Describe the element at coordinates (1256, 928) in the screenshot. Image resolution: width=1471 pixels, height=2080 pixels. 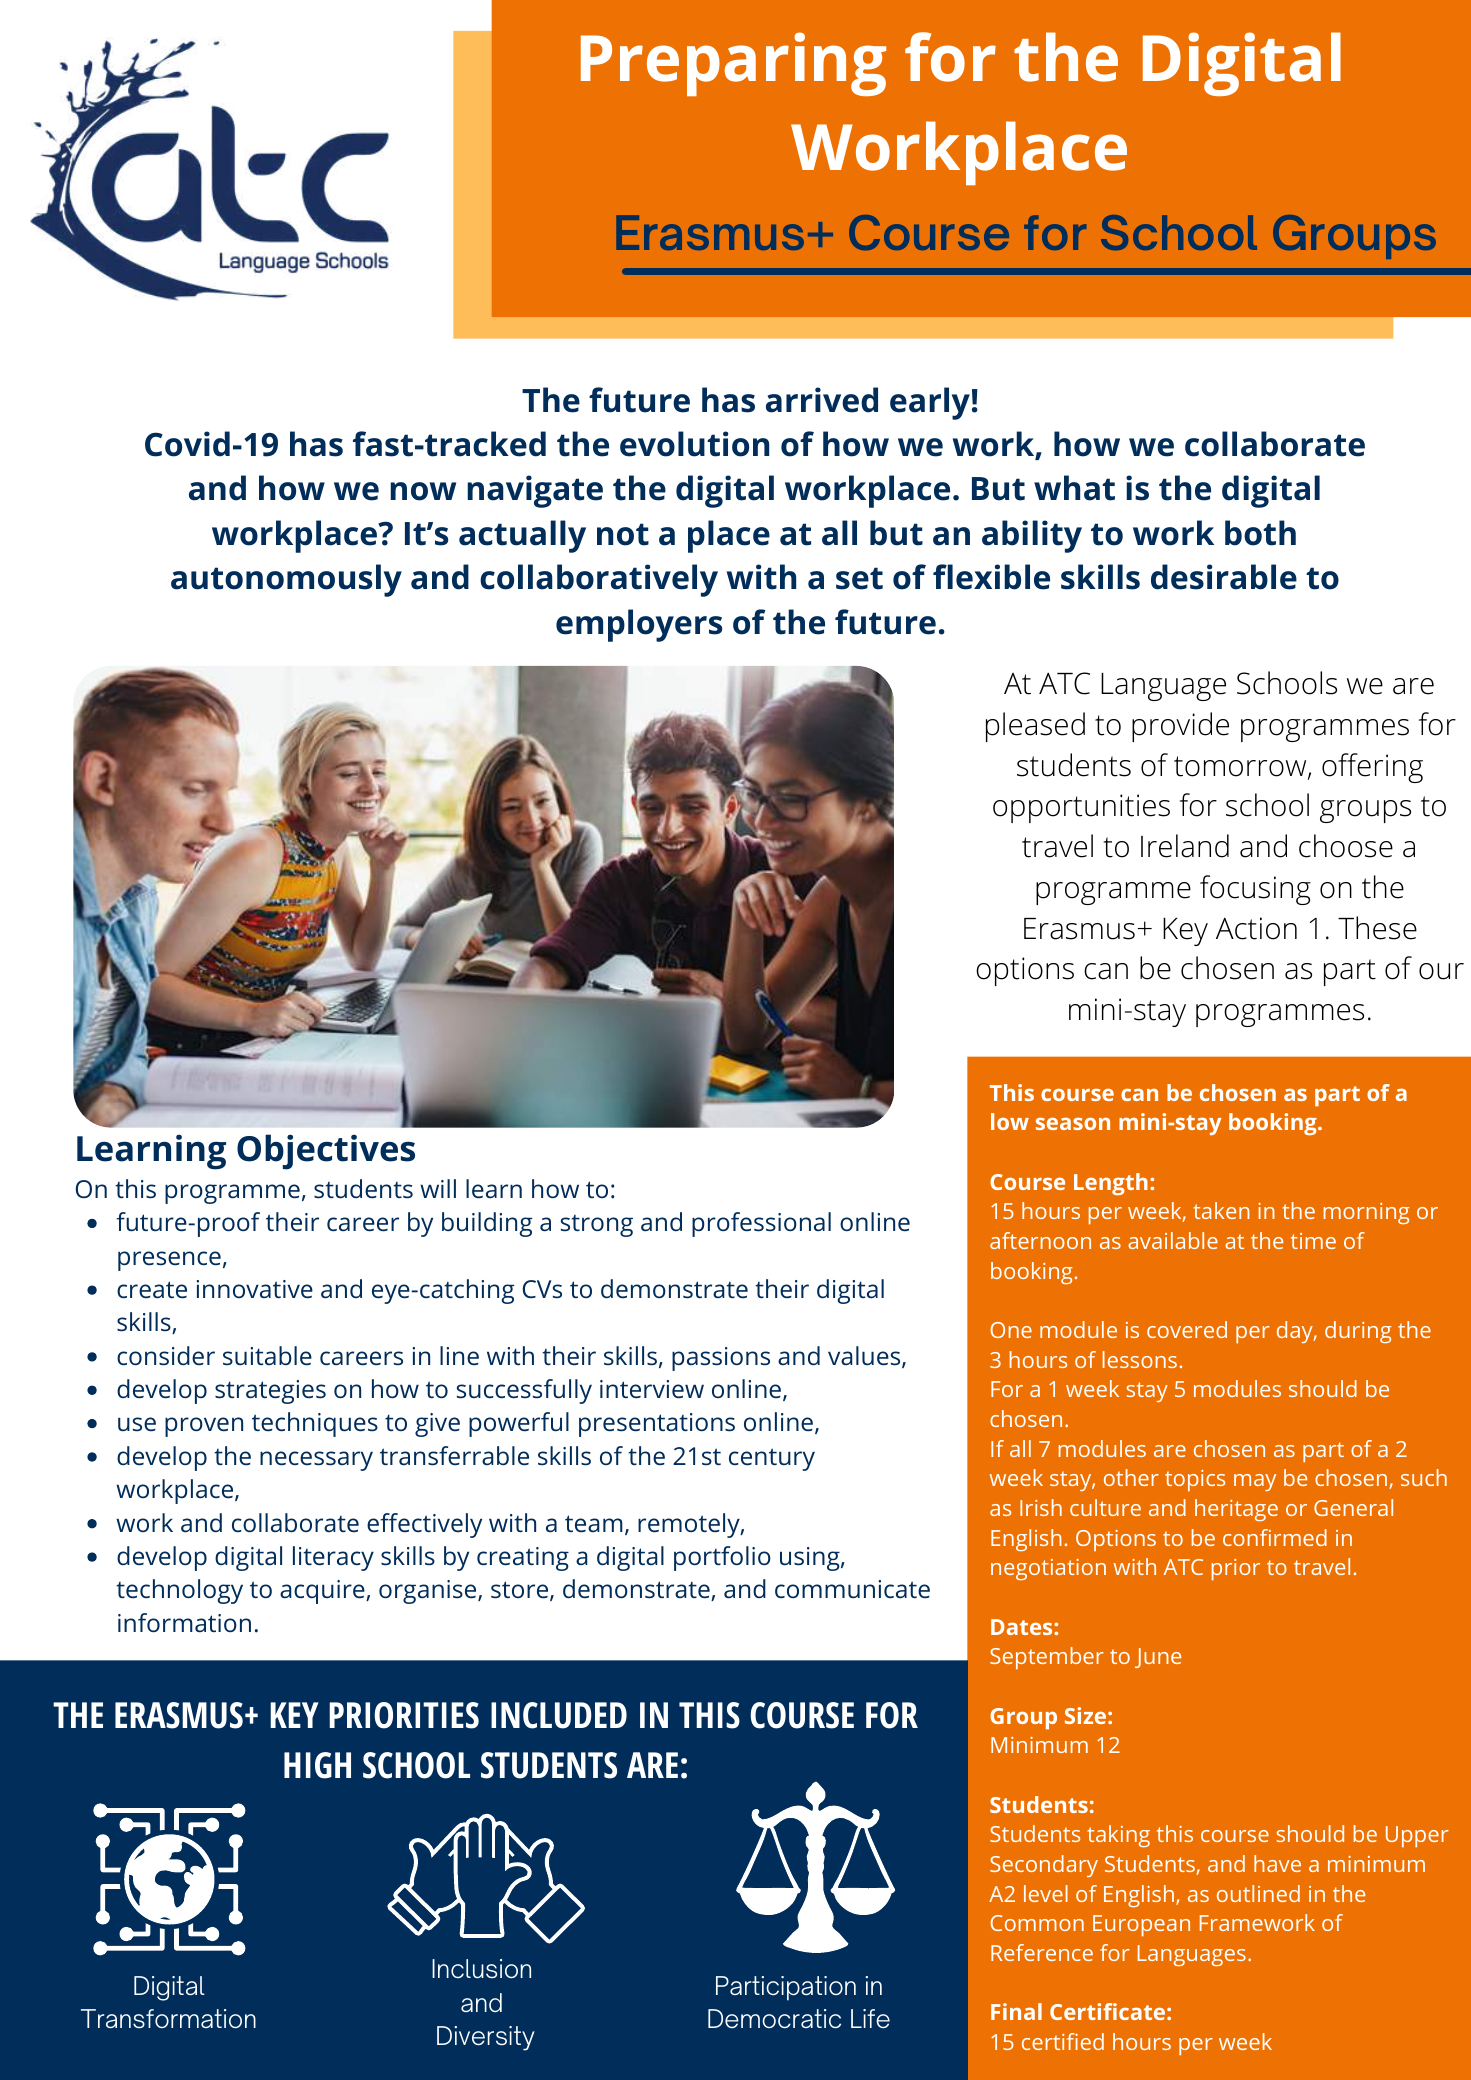
I see `Action` at that location.
